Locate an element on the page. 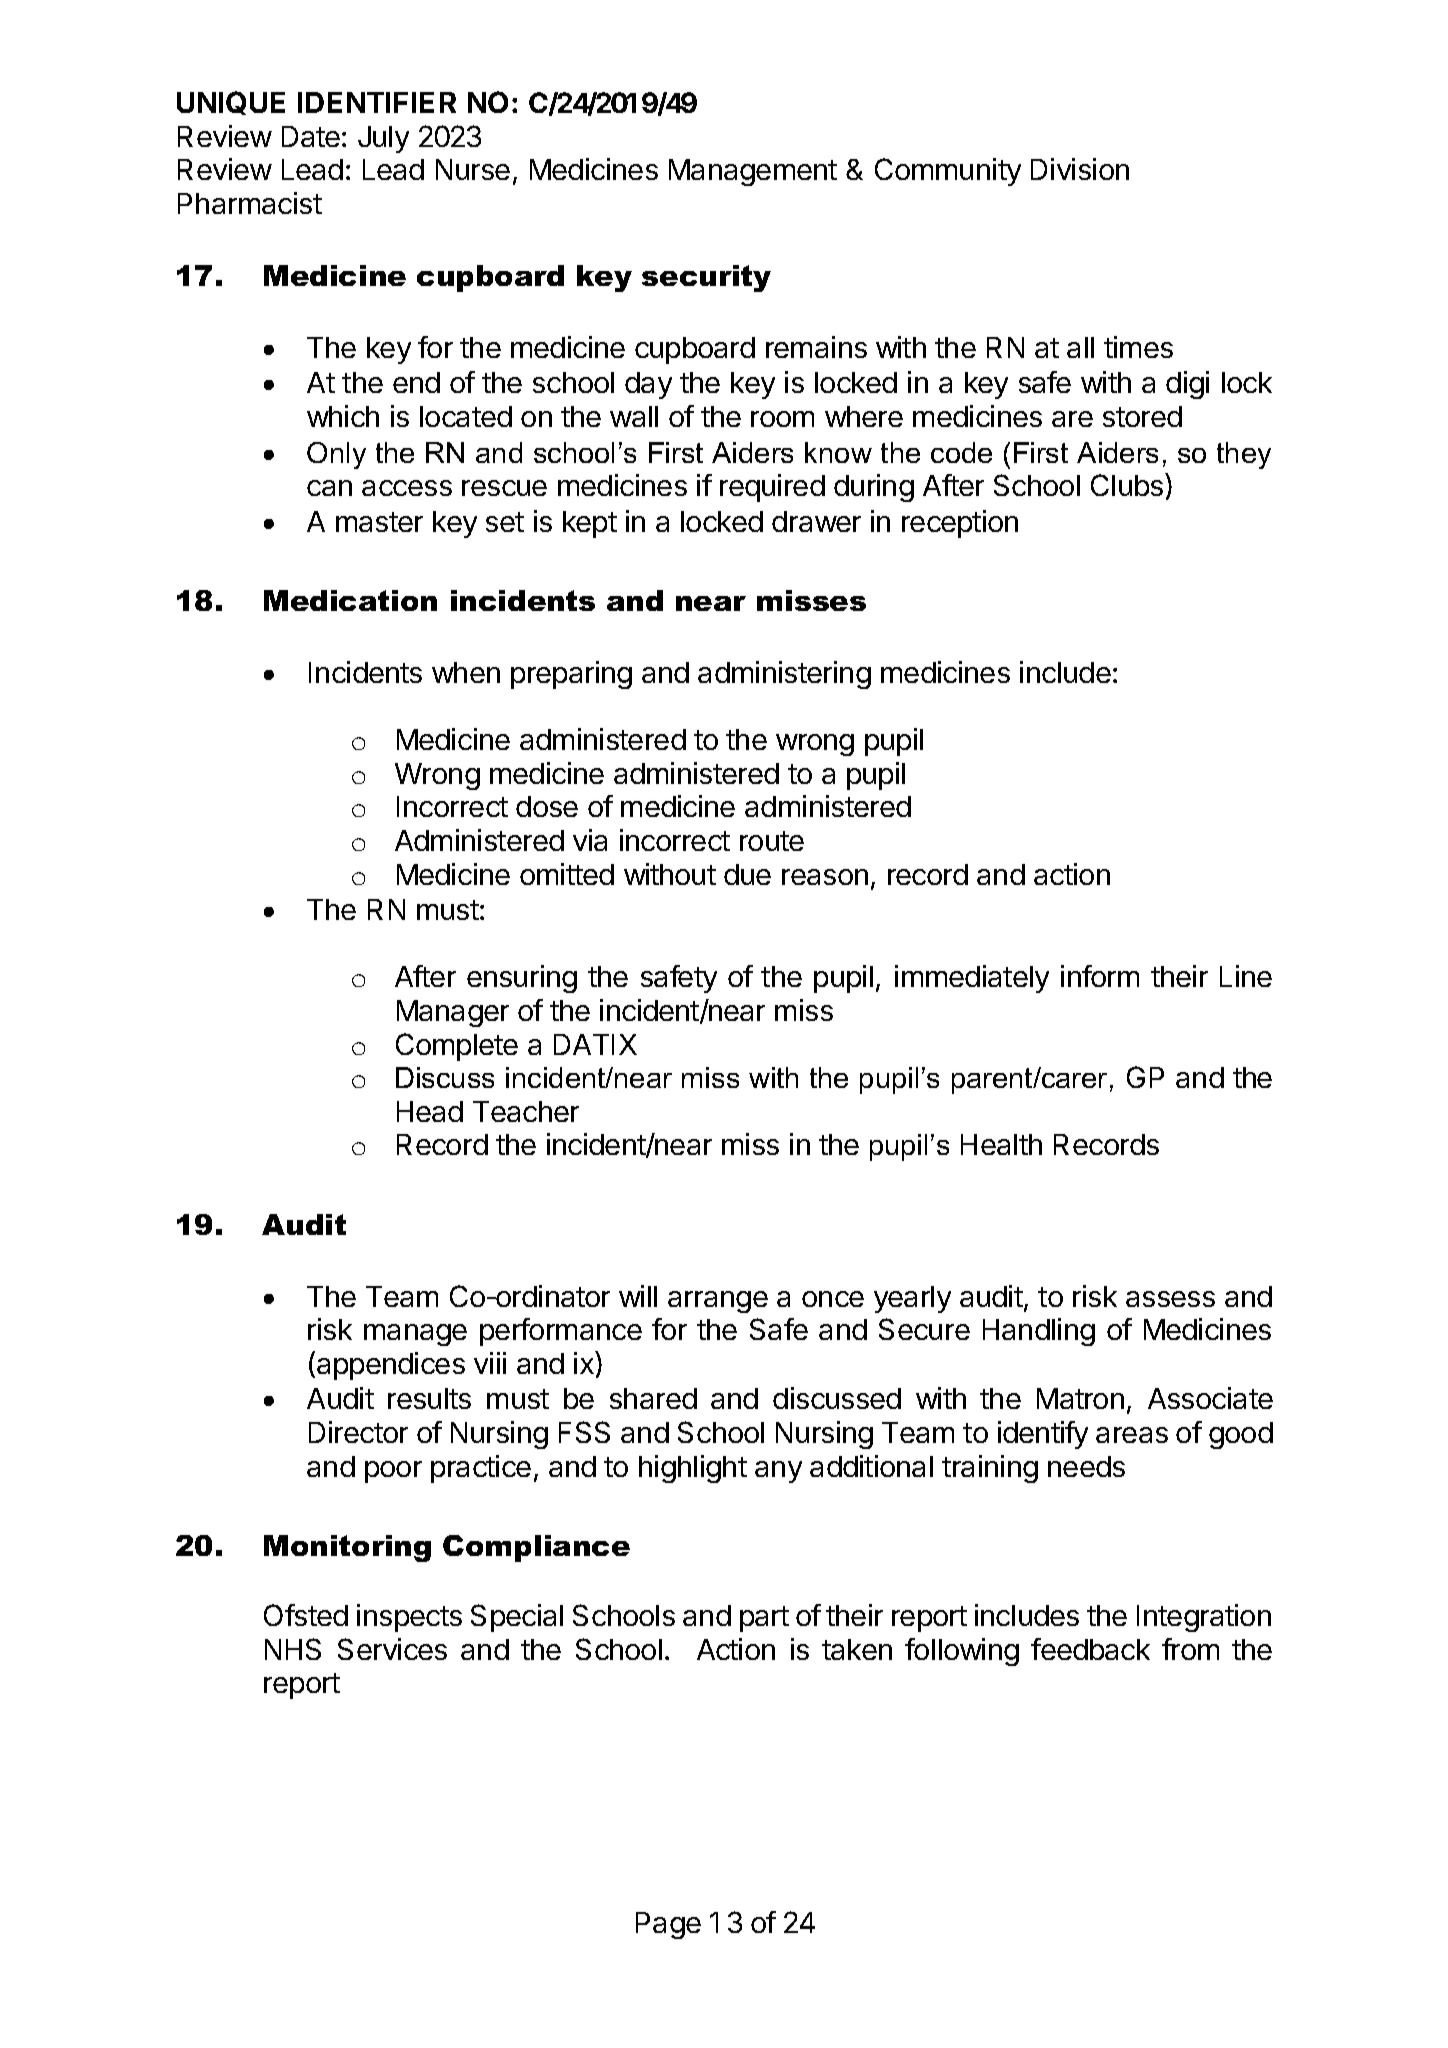  Division is located at coordinates (1080, 169).
